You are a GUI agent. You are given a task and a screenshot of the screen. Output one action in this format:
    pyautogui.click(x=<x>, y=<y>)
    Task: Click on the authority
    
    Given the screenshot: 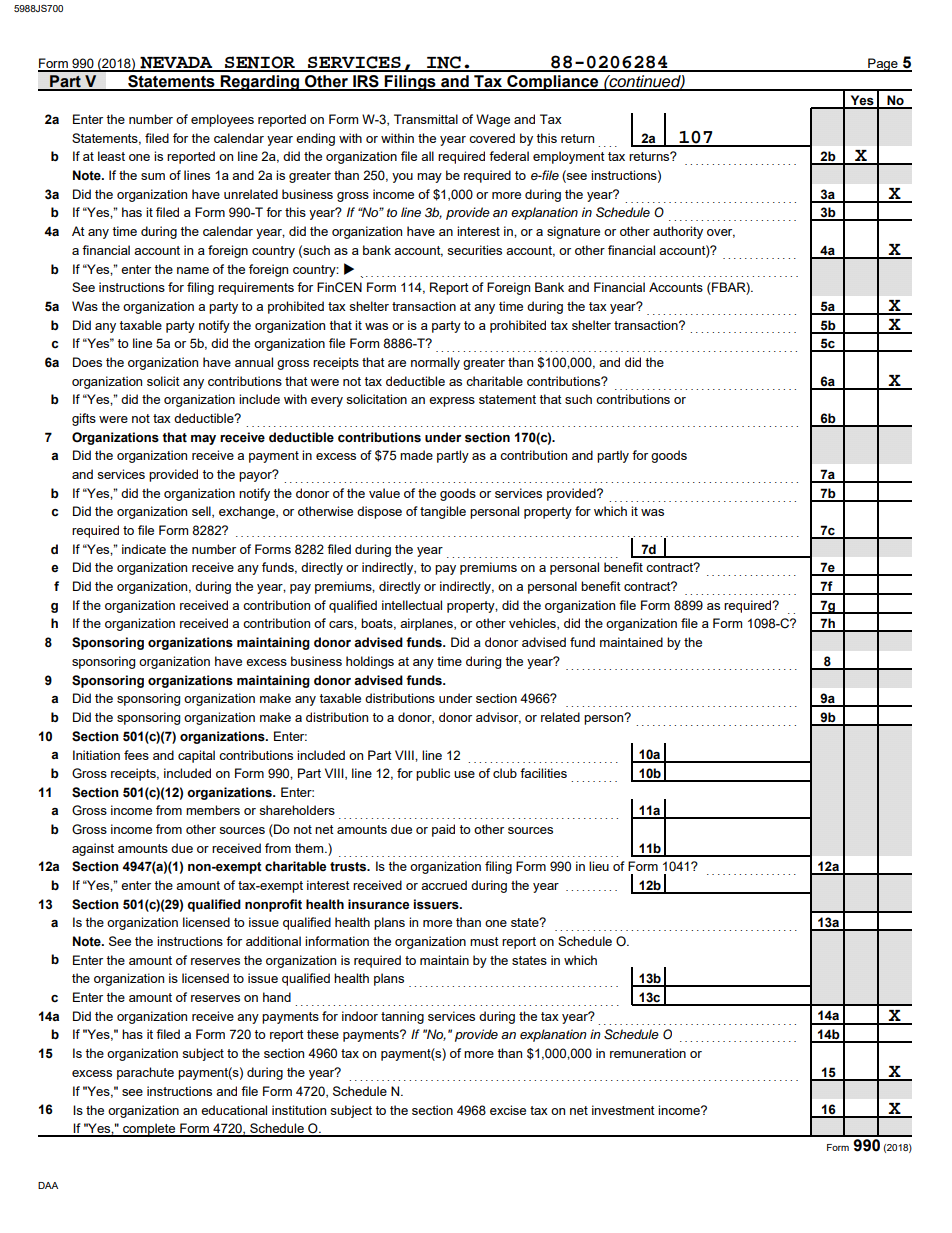 What is the action you would take?
    pyautogui.click(x=678, y=232)
